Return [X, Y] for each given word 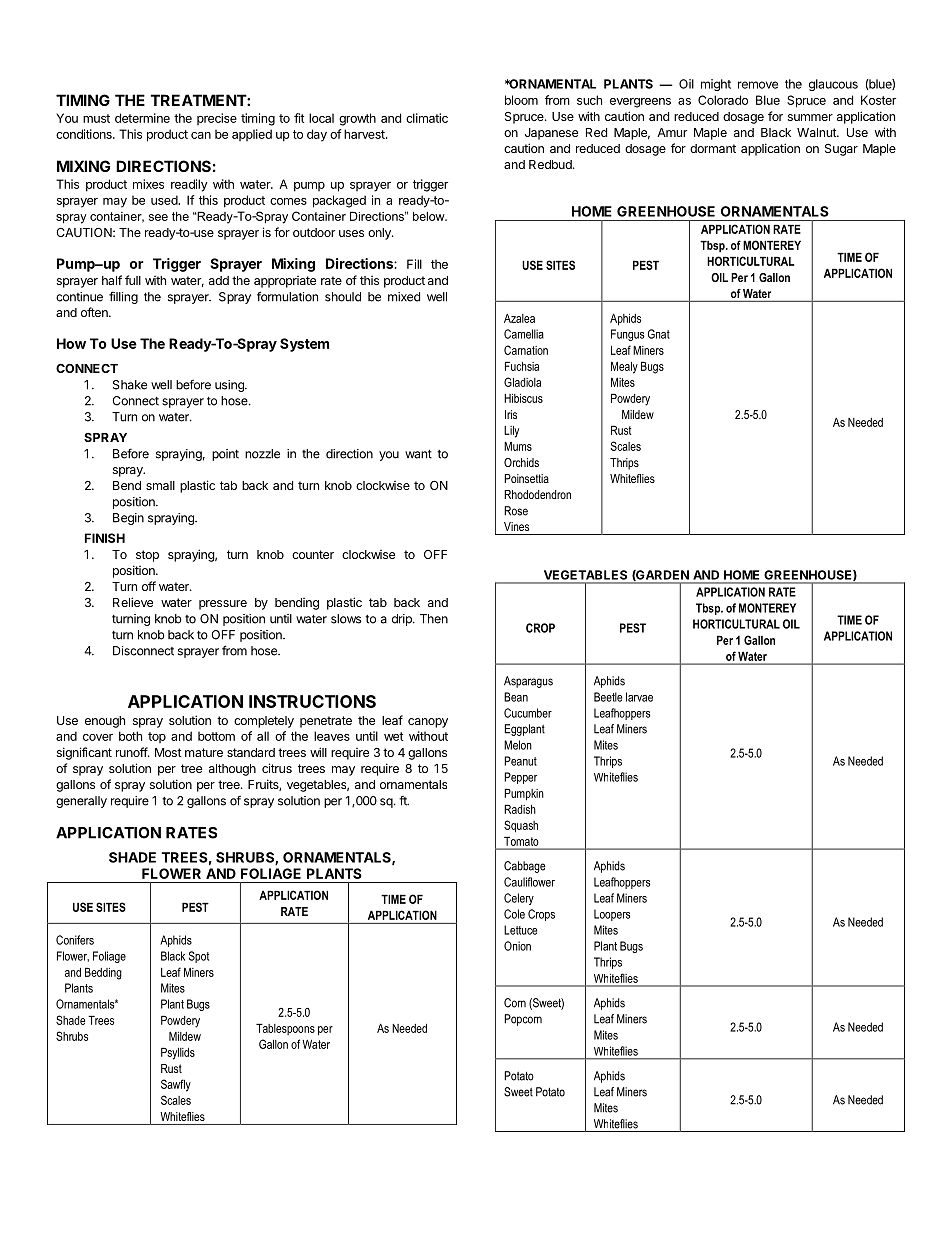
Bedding [103, 973]
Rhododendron [537, 494]
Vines [516, 526]
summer [810, 117]
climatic [427, 118]
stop [147, 556]
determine [142, 118]
